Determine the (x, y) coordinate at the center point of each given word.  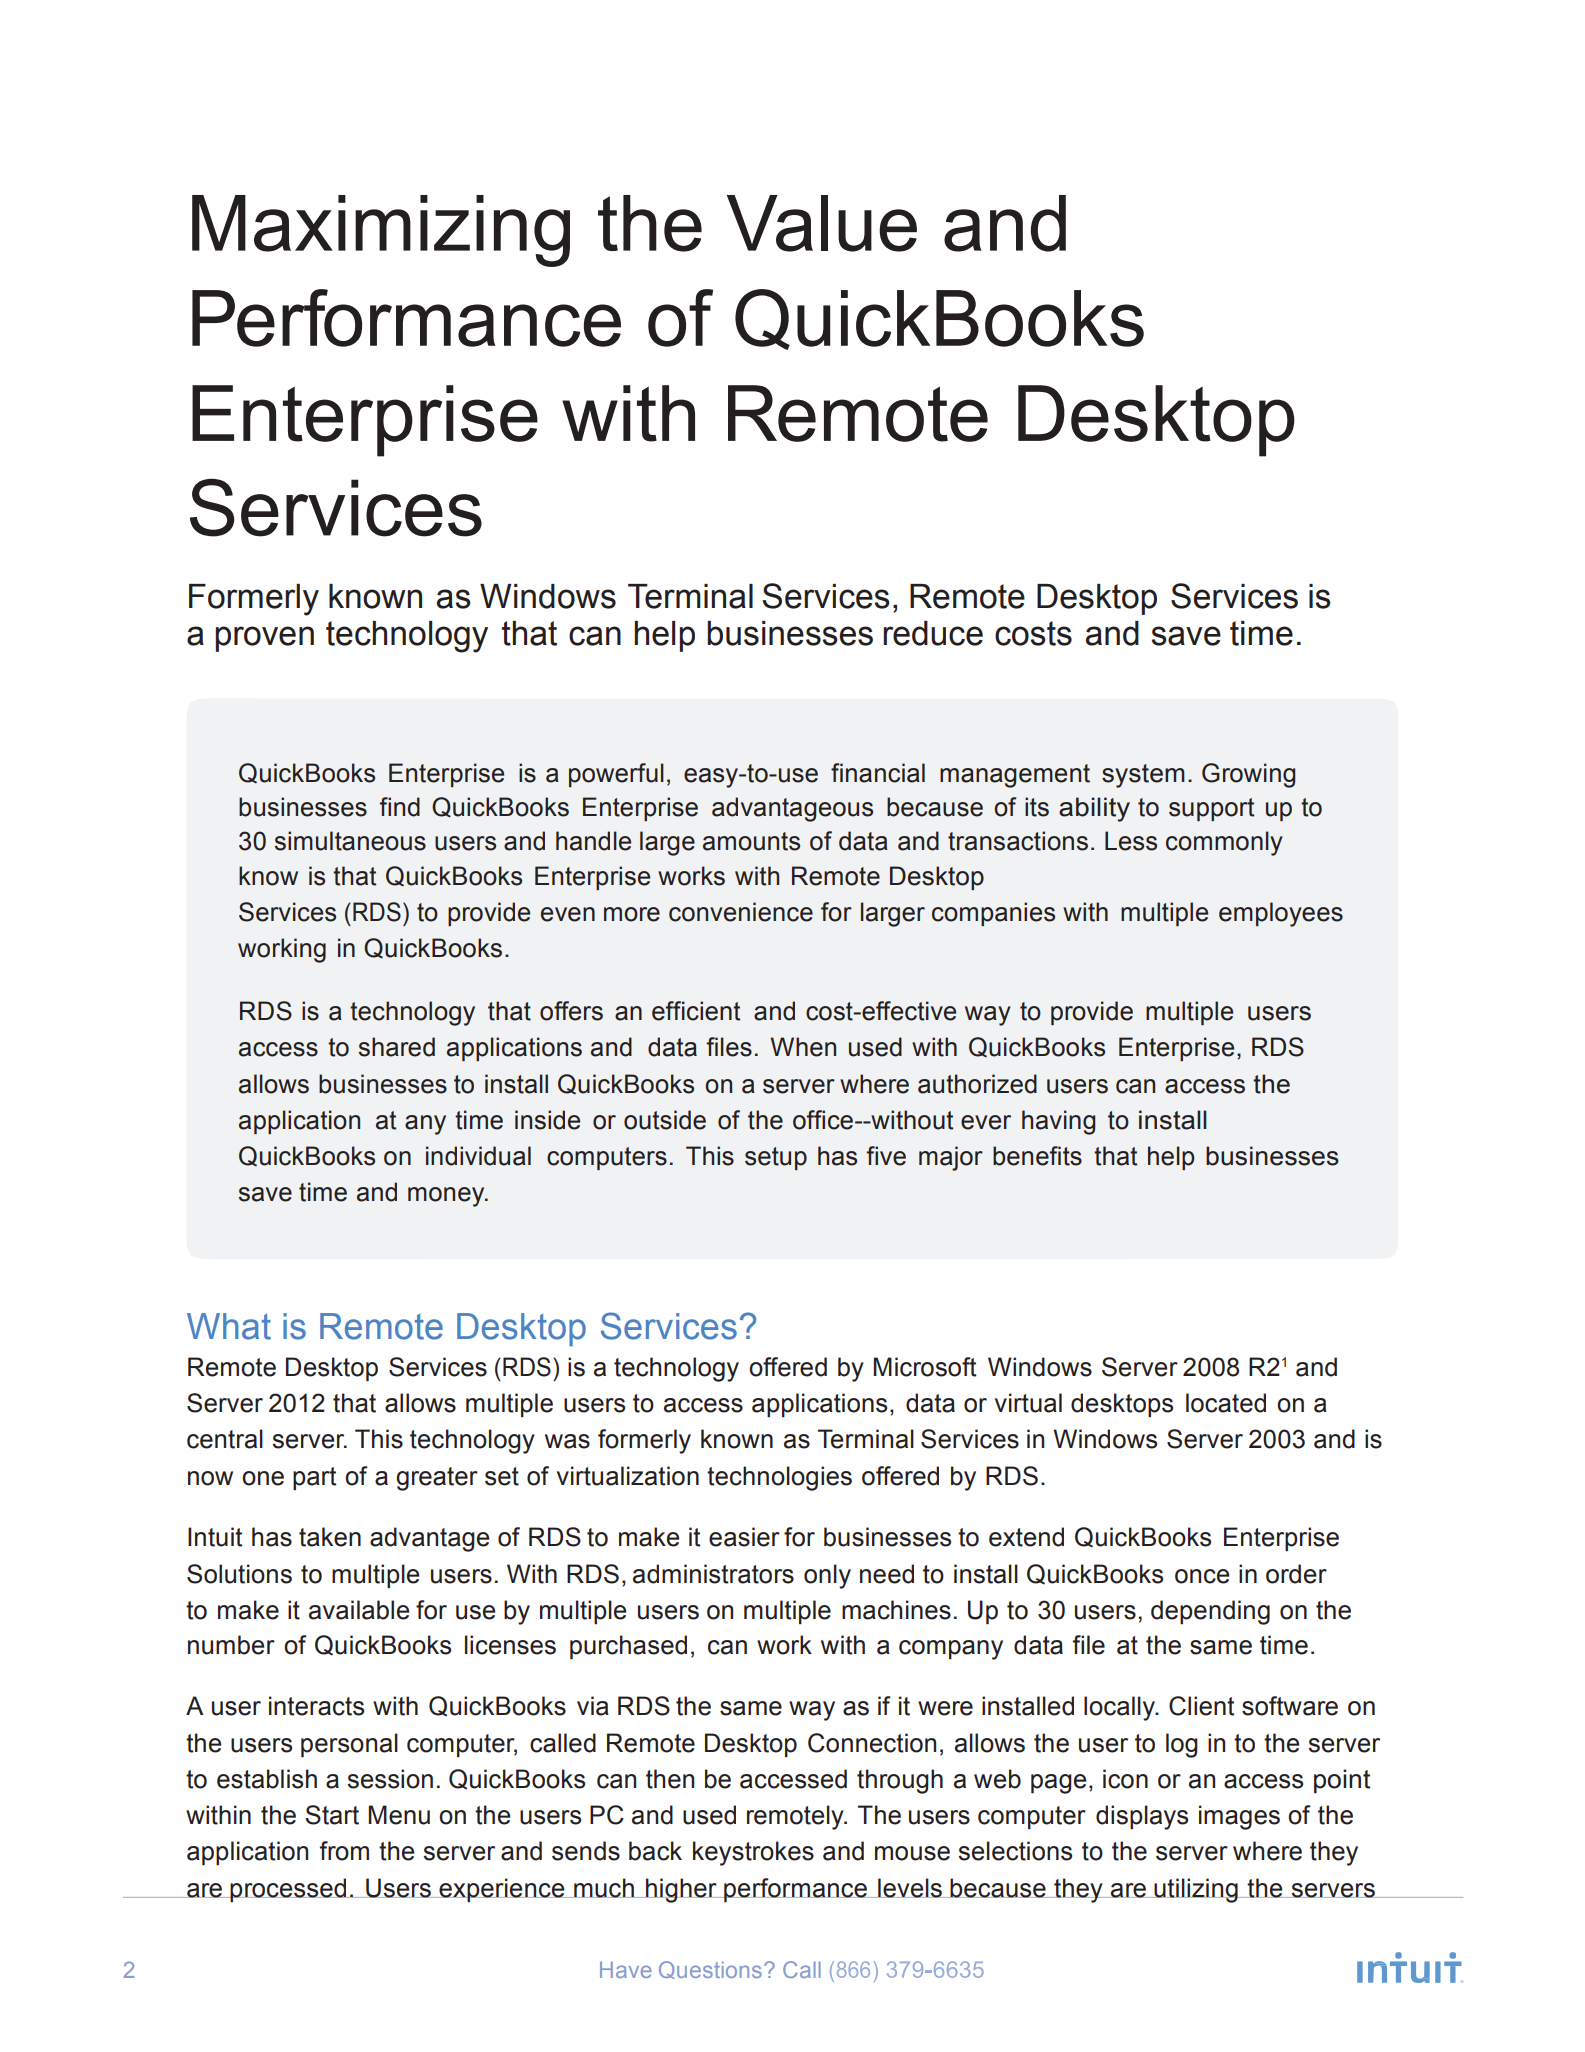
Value (822, 223)
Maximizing (381, 231)
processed (288, 1890)
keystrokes (753, 1853)
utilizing (1196, 1890)
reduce (933, 633)
